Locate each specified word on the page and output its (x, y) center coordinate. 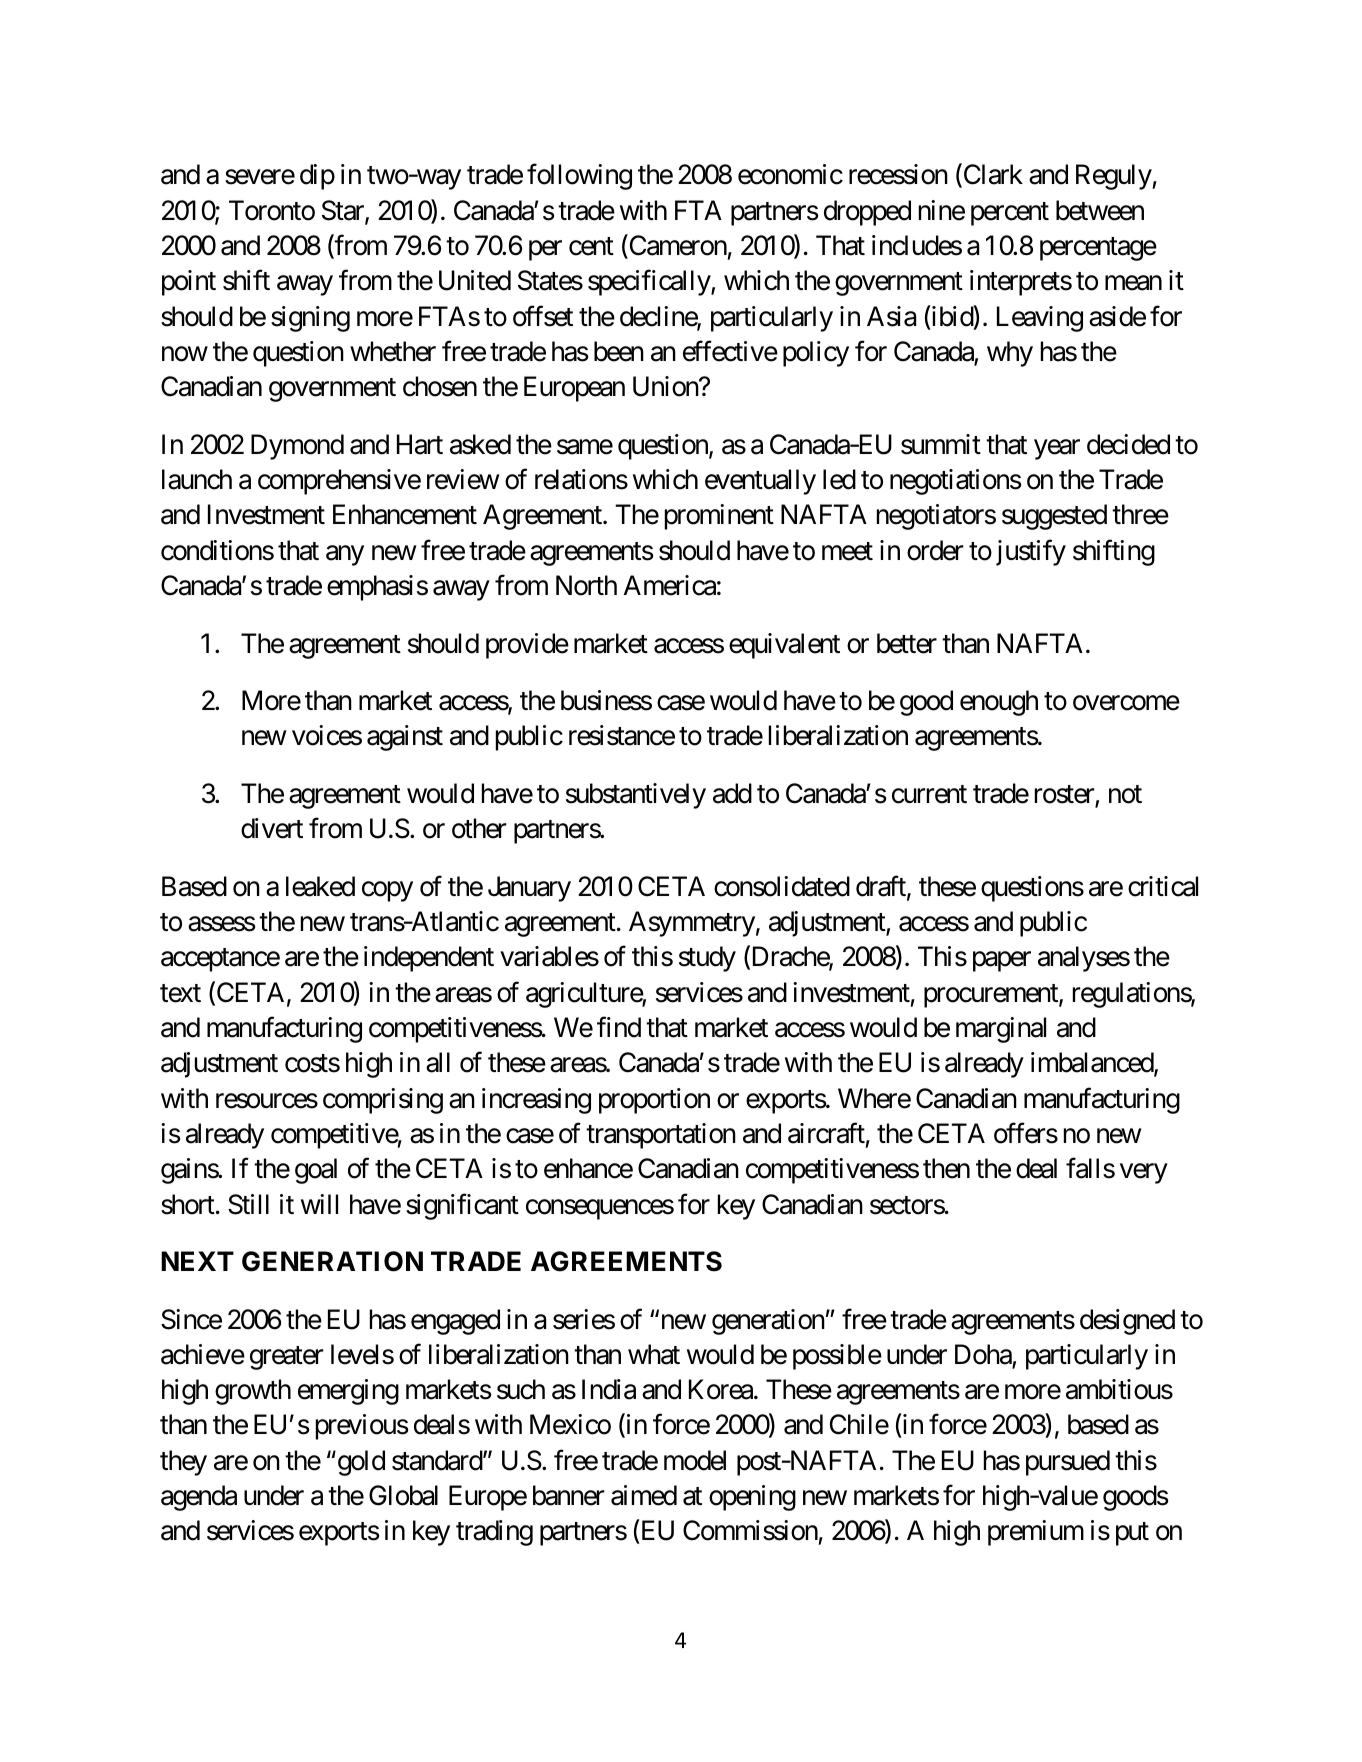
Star (344, 211)
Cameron (677, 246)
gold (360, 1463)
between (1100, 210)
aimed (644, 1495)
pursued (1068, 1463)
